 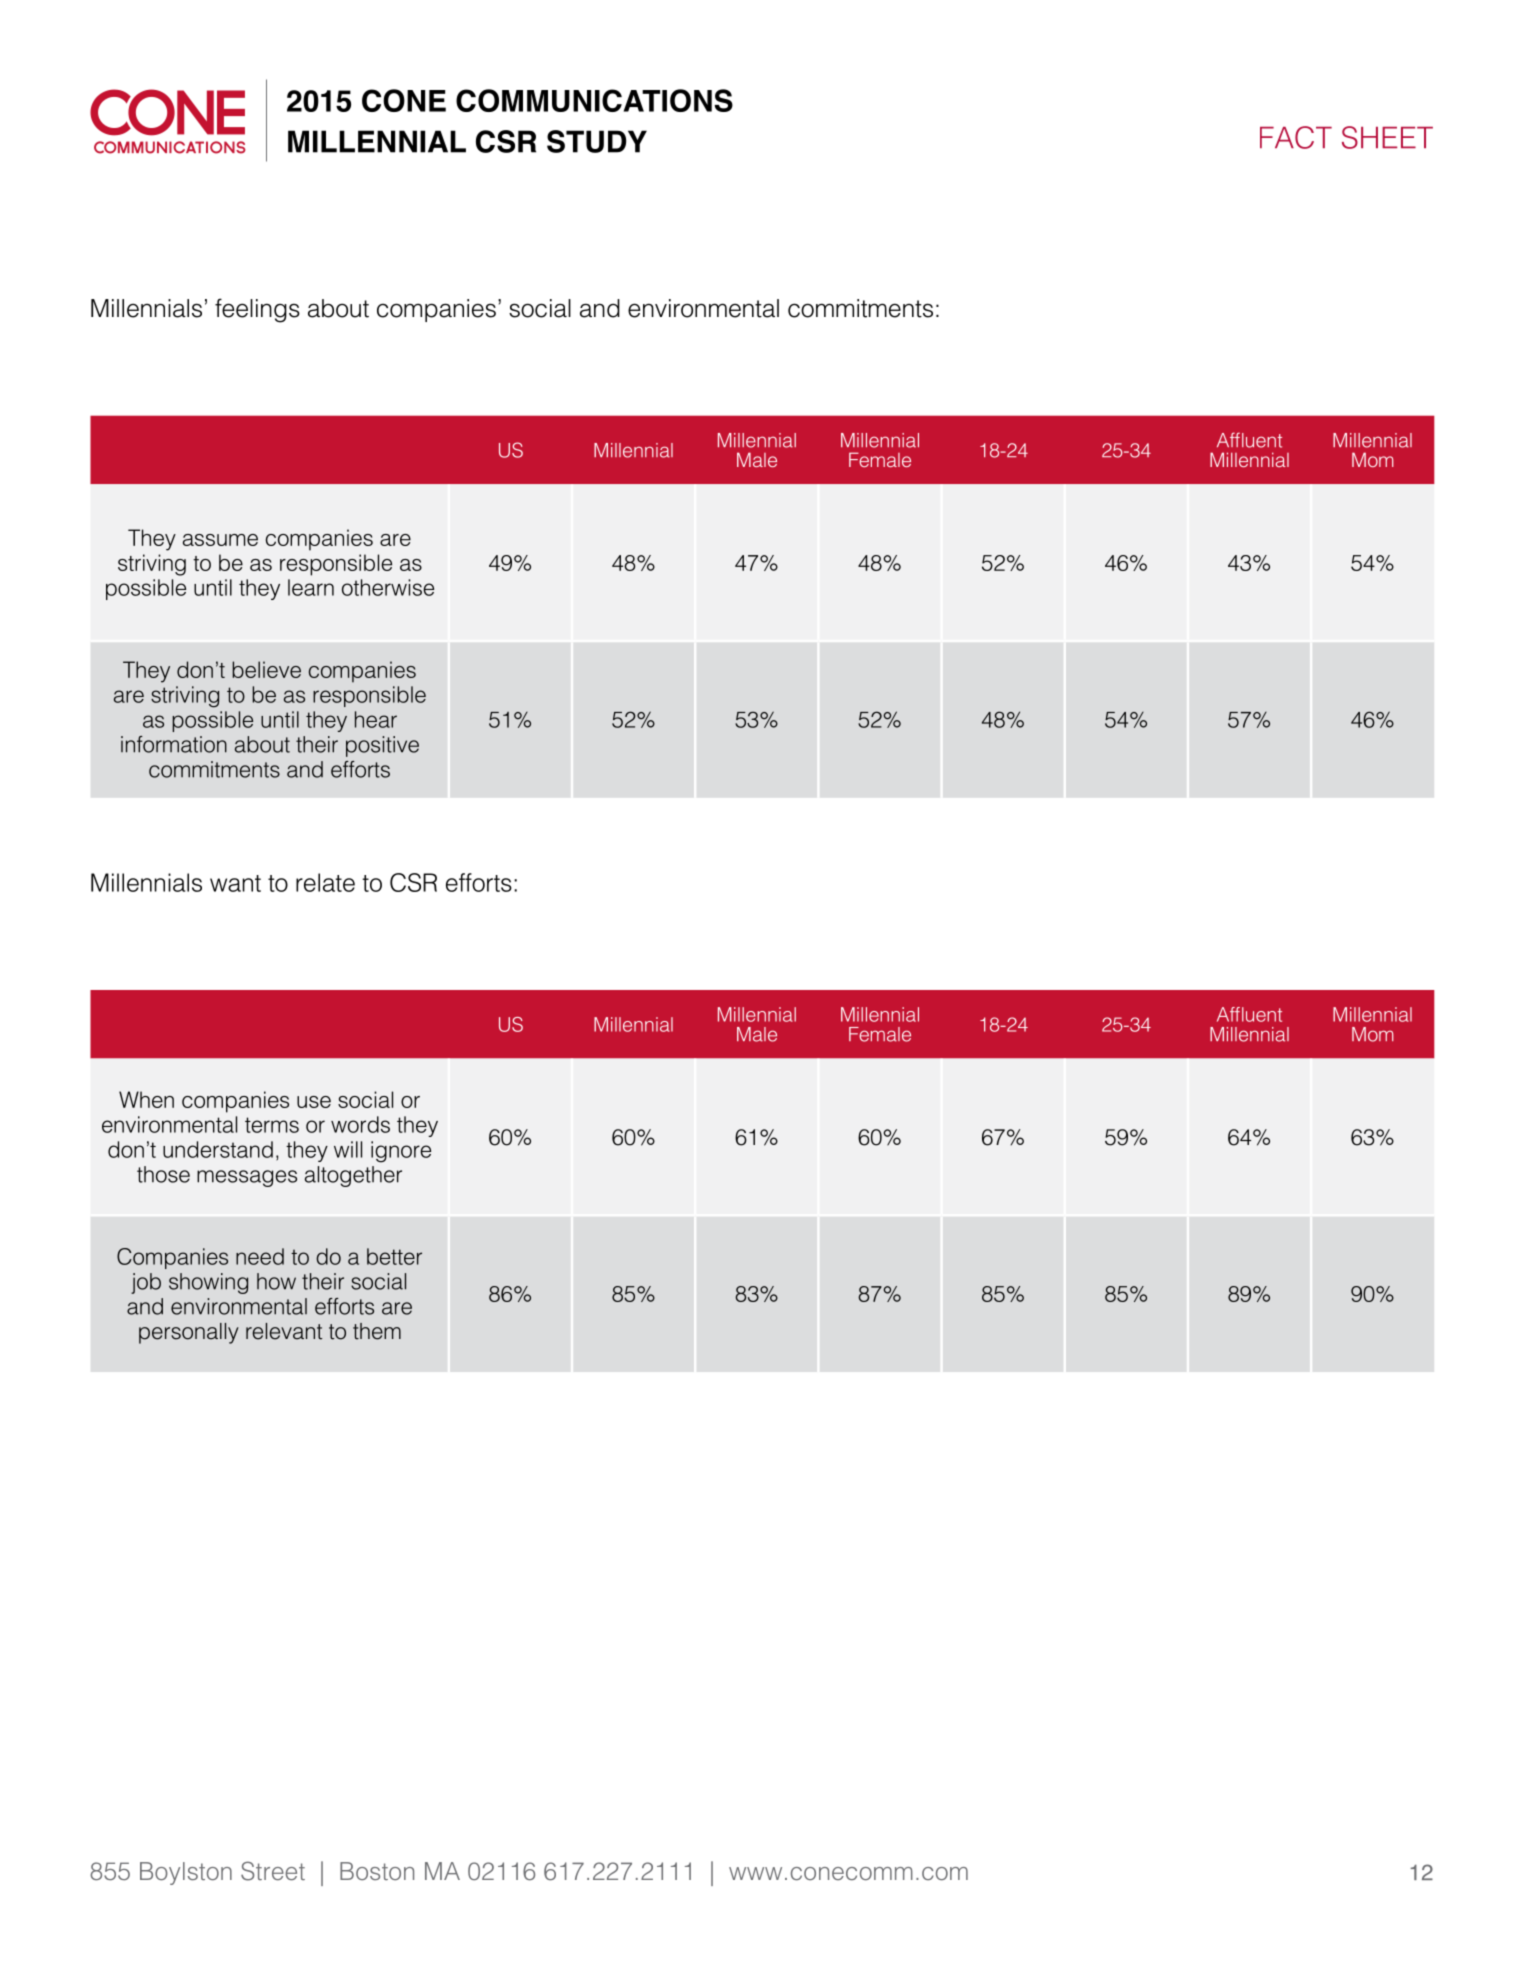 I want to click on feelings, so click(x=257, y=310).
